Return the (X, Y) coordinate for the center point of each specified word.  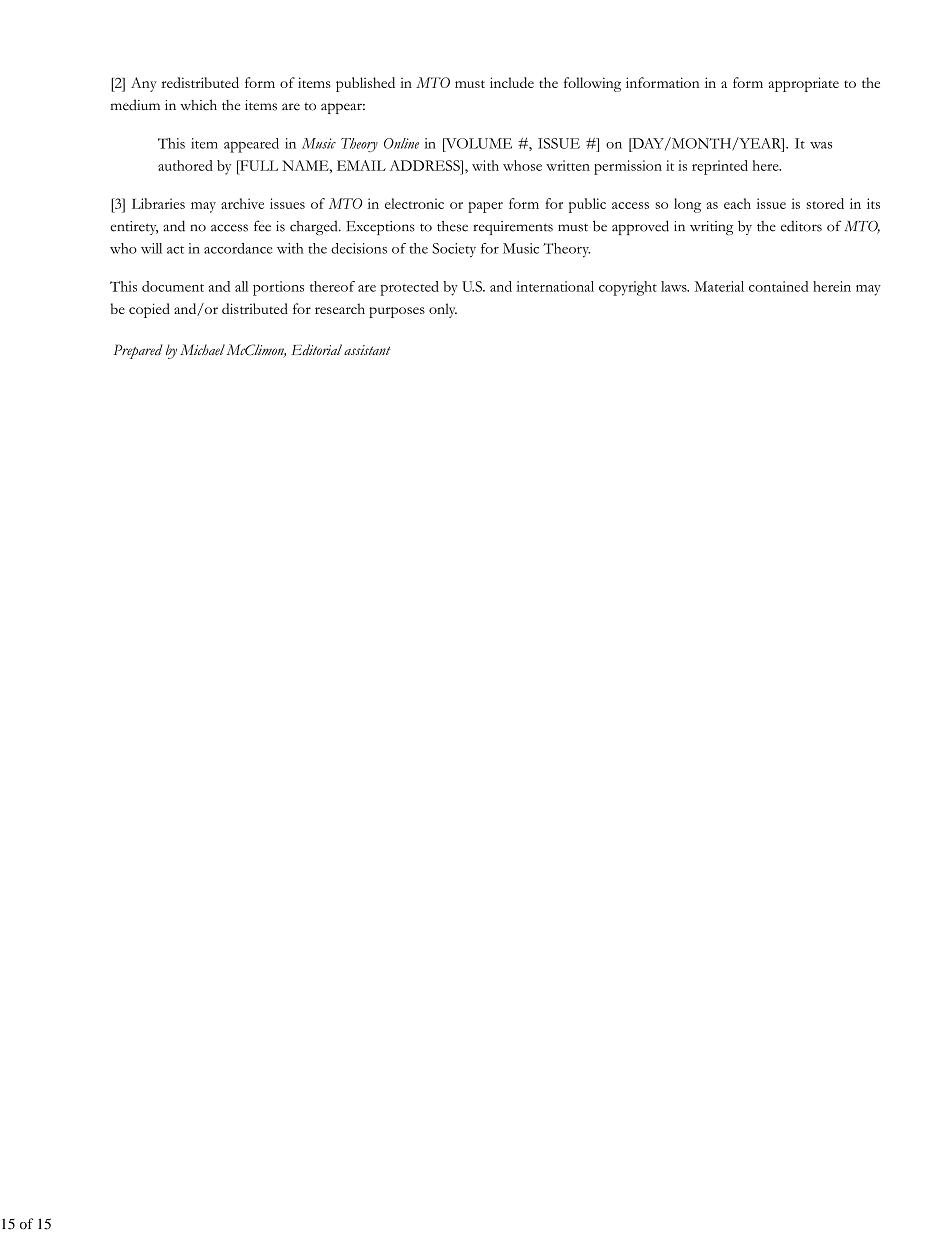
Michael (202, 349)
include (512, 82)
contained (778, 286)
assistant (367, 350)
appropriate (803, 84)
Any (144, 84)
